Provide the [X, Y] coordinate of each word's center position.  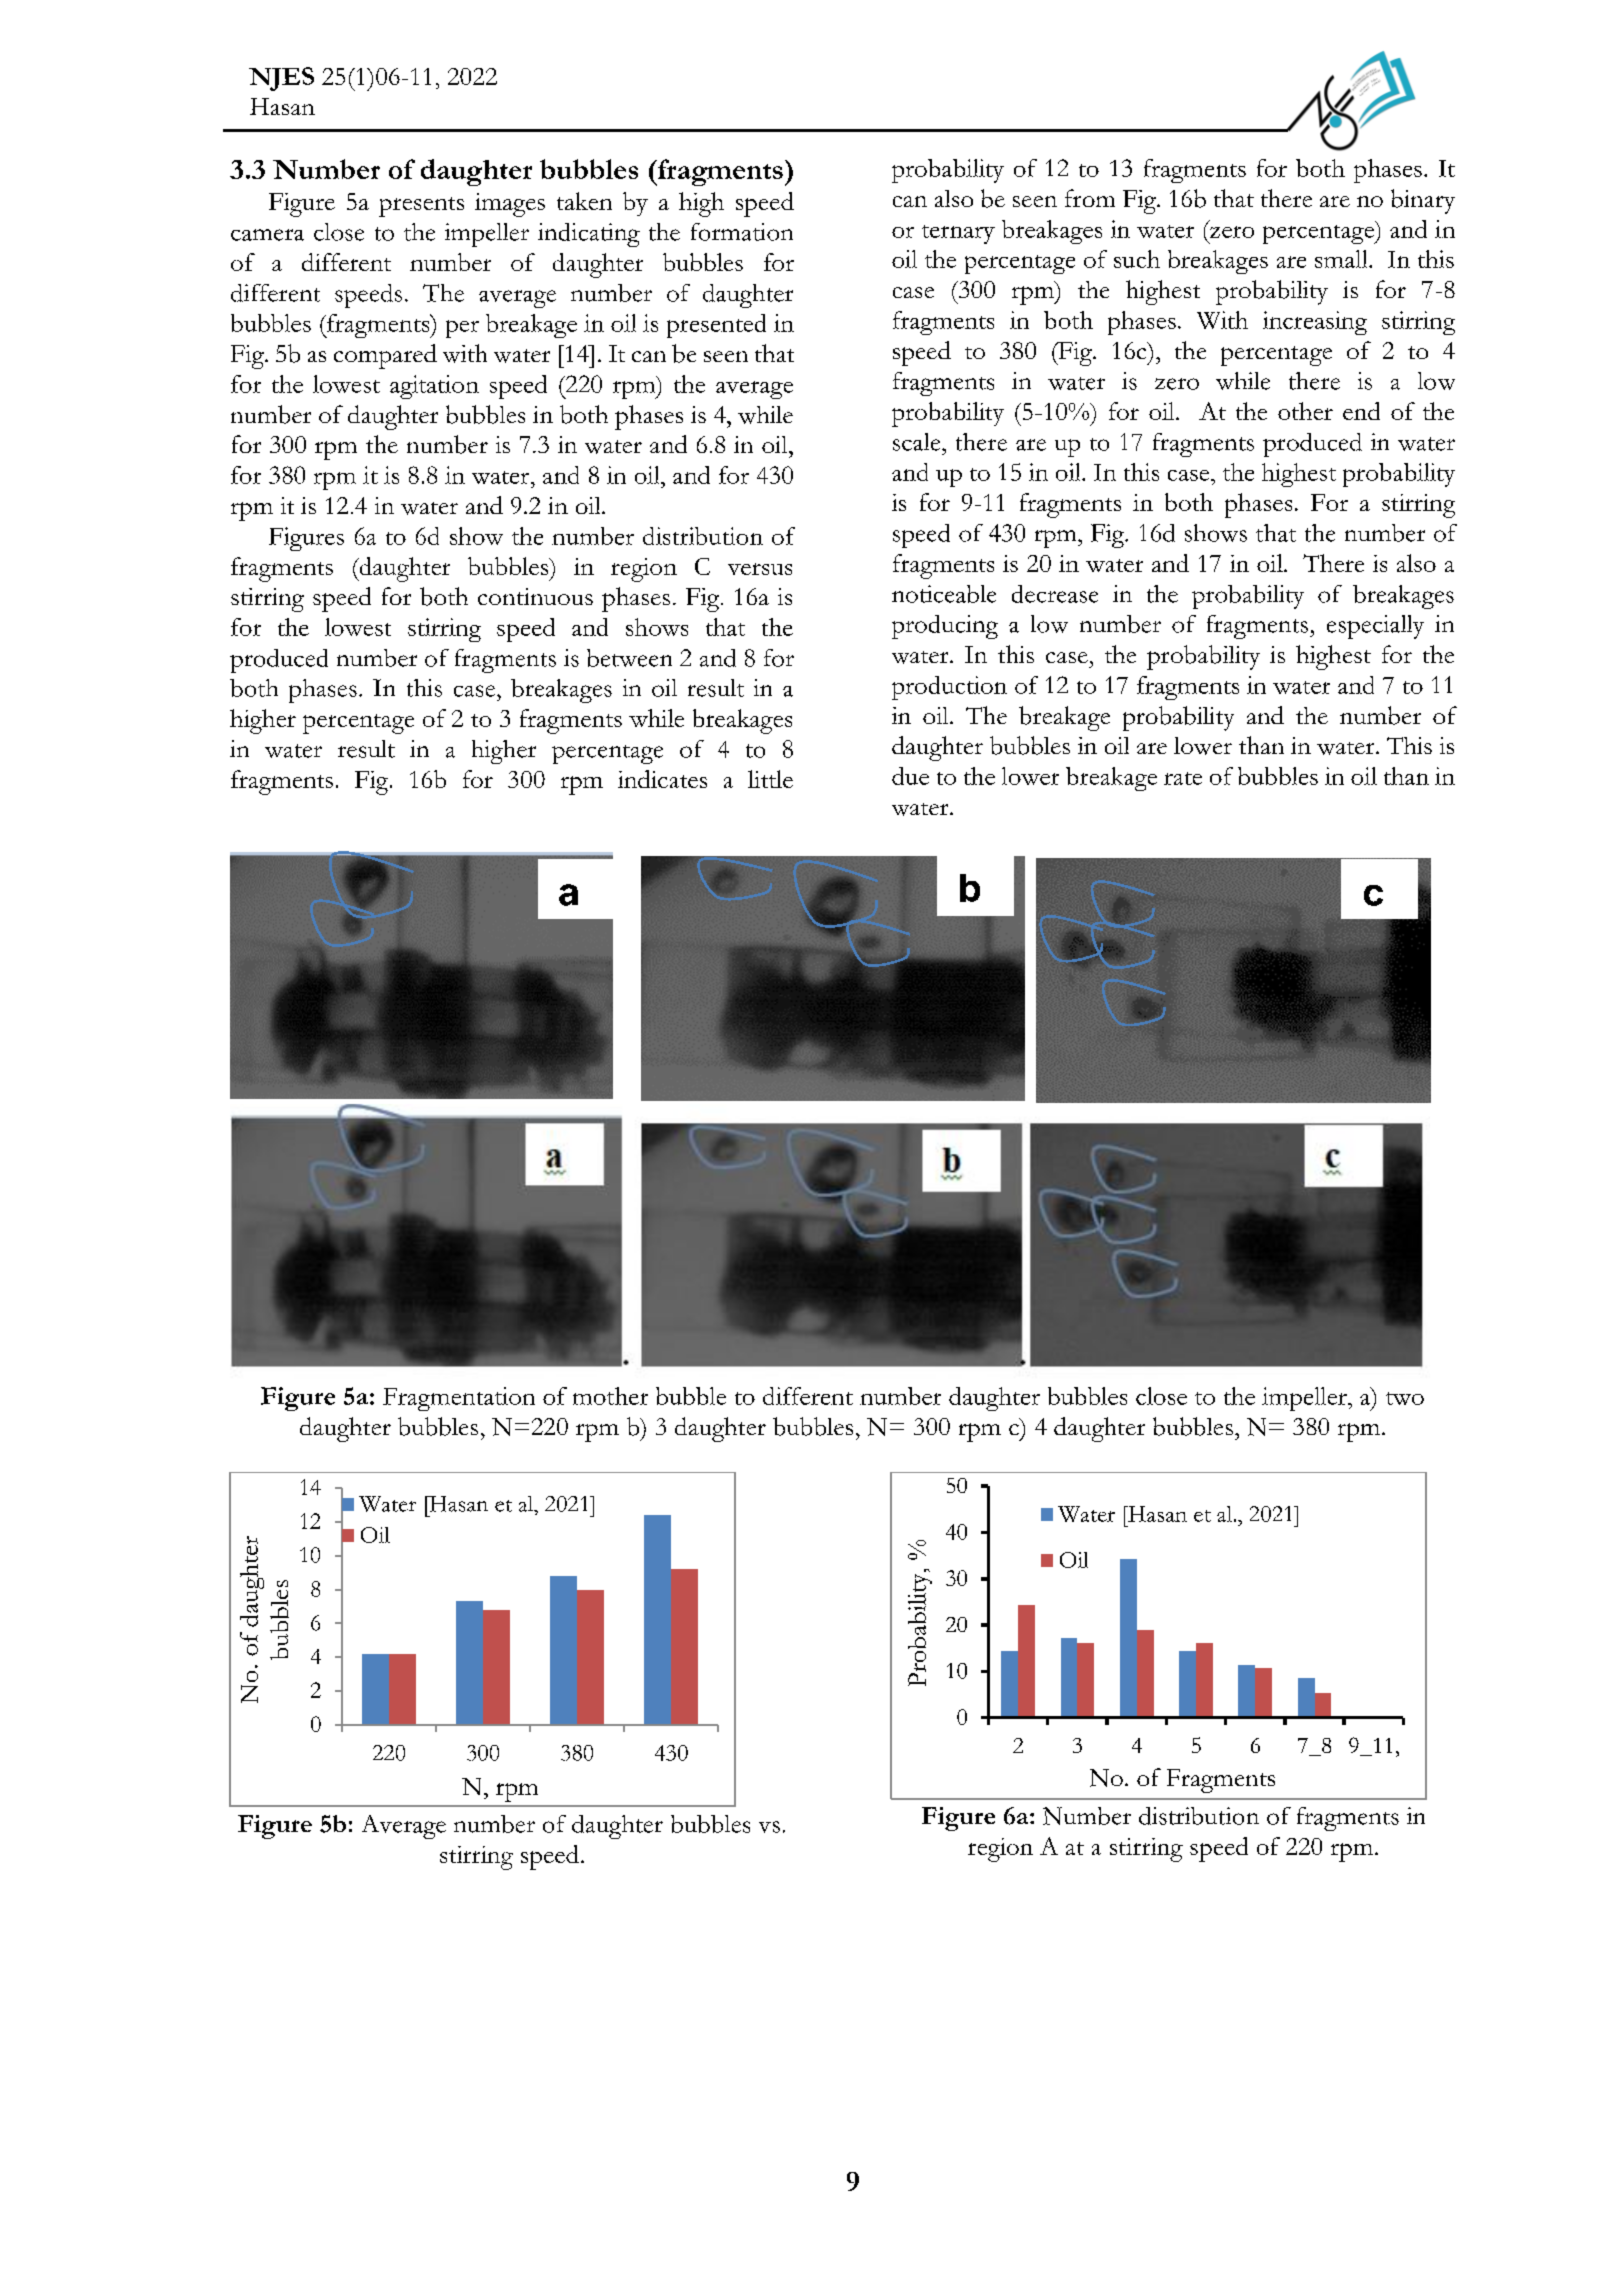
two [1405, 1398]
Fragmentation [459, 1399]
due [910, 776]
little [770, 779]
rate [1183, 778]
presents [421, 207]
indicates [662, 779]
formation [742, 232]
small [1342, 259]
